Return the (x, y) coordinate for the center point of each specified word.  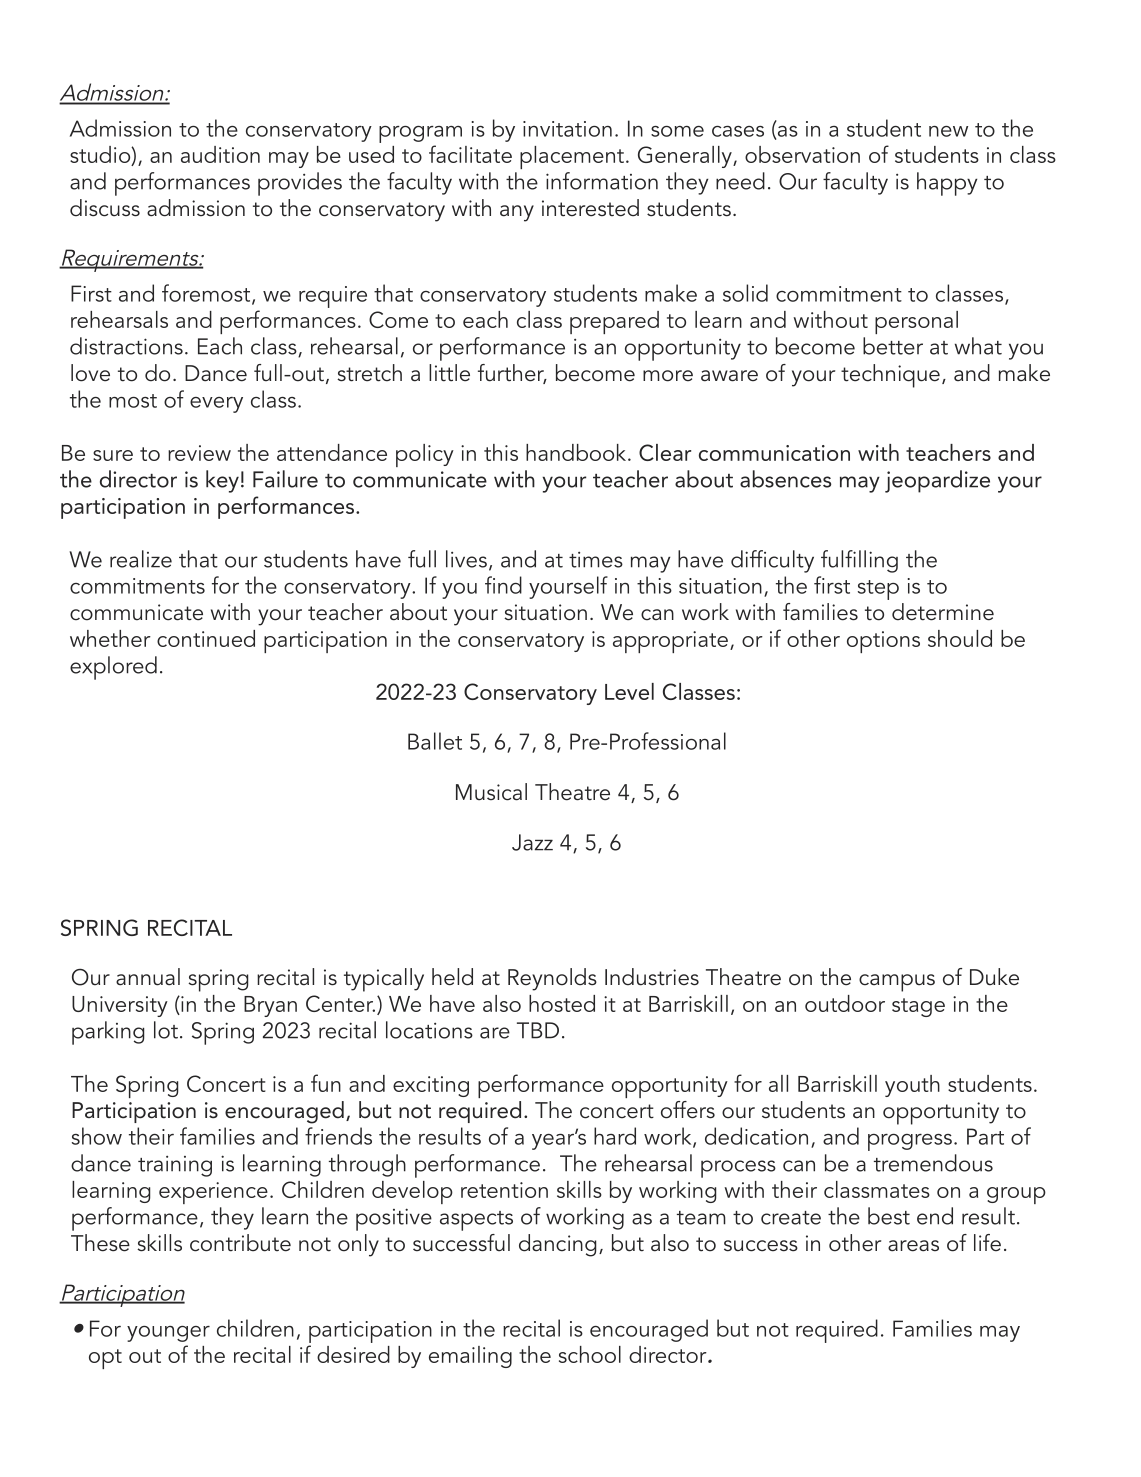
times (596, 560)
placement (572, 157)
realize (141, 559)
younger (168, 1334)
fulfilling (859, 561)
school (590, 1354)
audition (220, 154)
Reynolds (552, 979)
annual (148, 977)
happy (947, 184)
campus (897, 983)
